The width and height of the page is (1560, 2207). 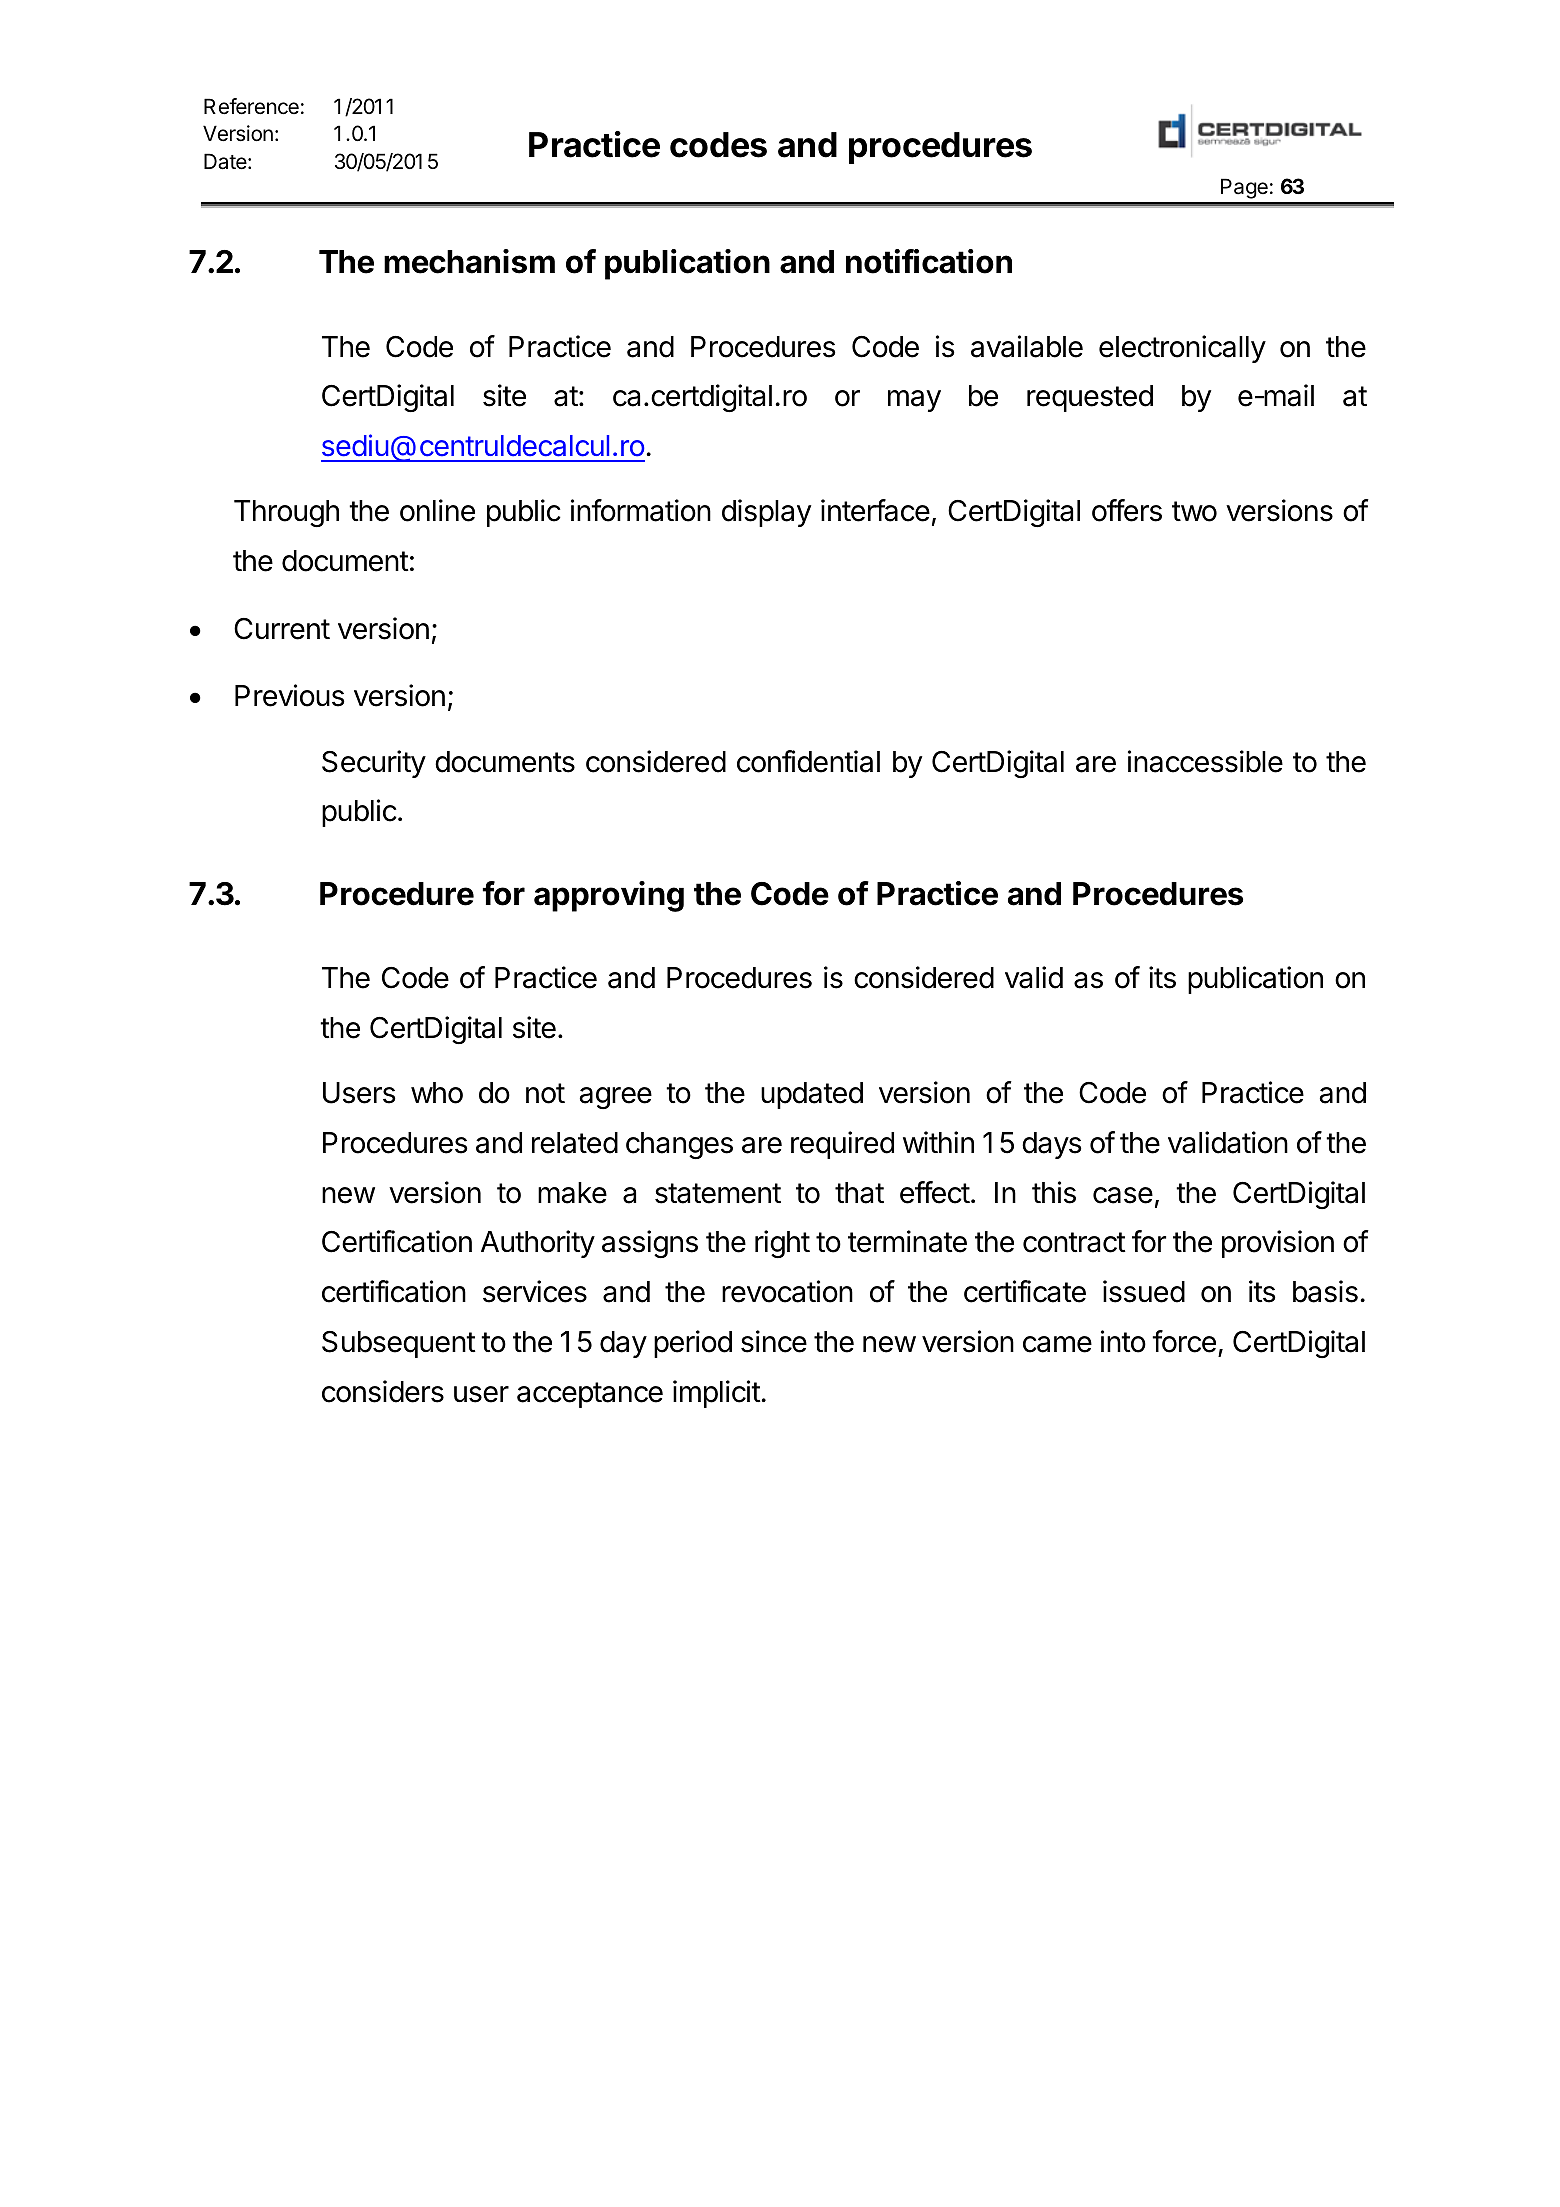 What do you see at coordinates (1184, 1341) in the page?
I see `force` at bounding box center [1184, 1341].
